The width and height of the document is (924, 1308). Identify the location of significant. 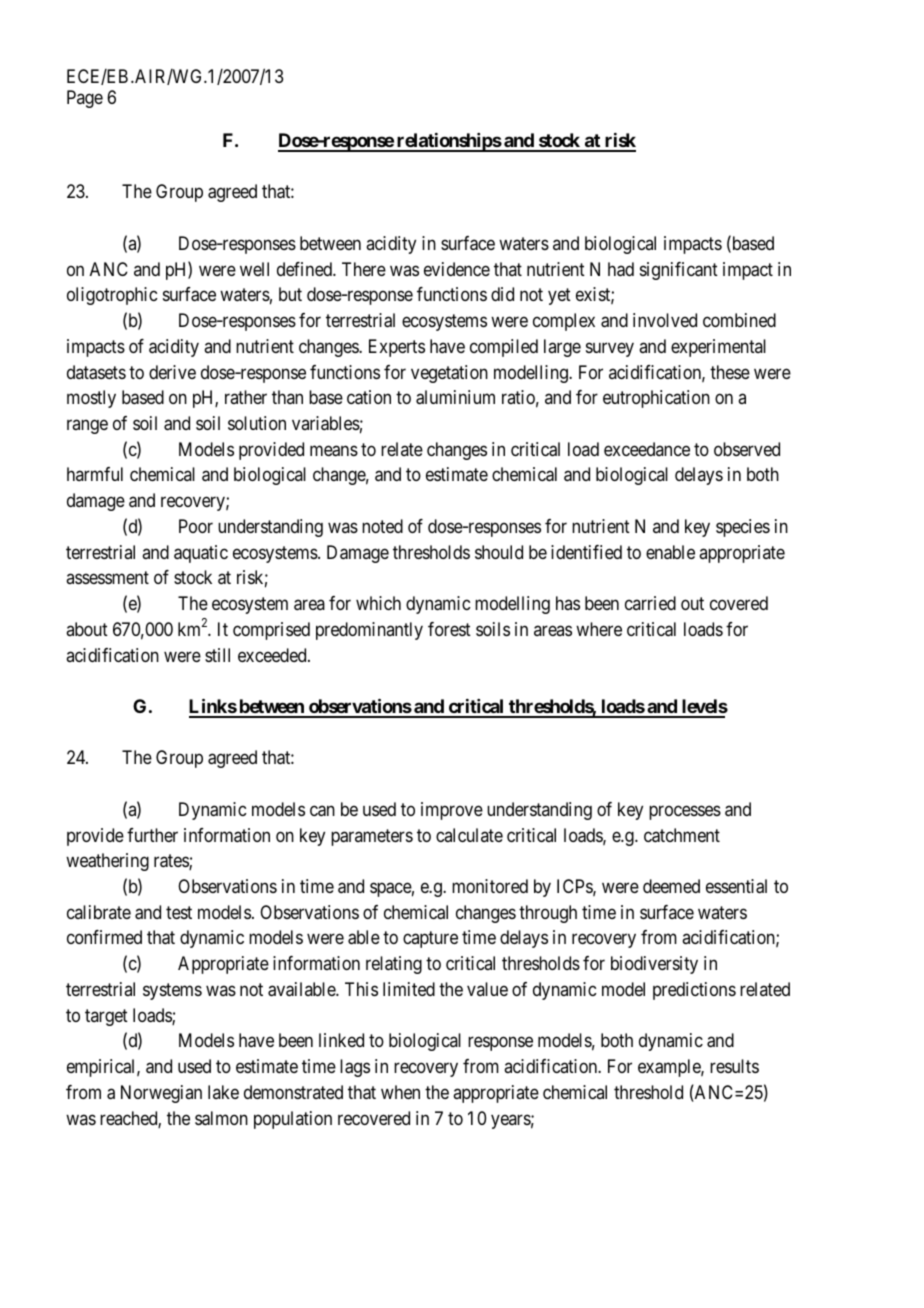
(679, 271).
